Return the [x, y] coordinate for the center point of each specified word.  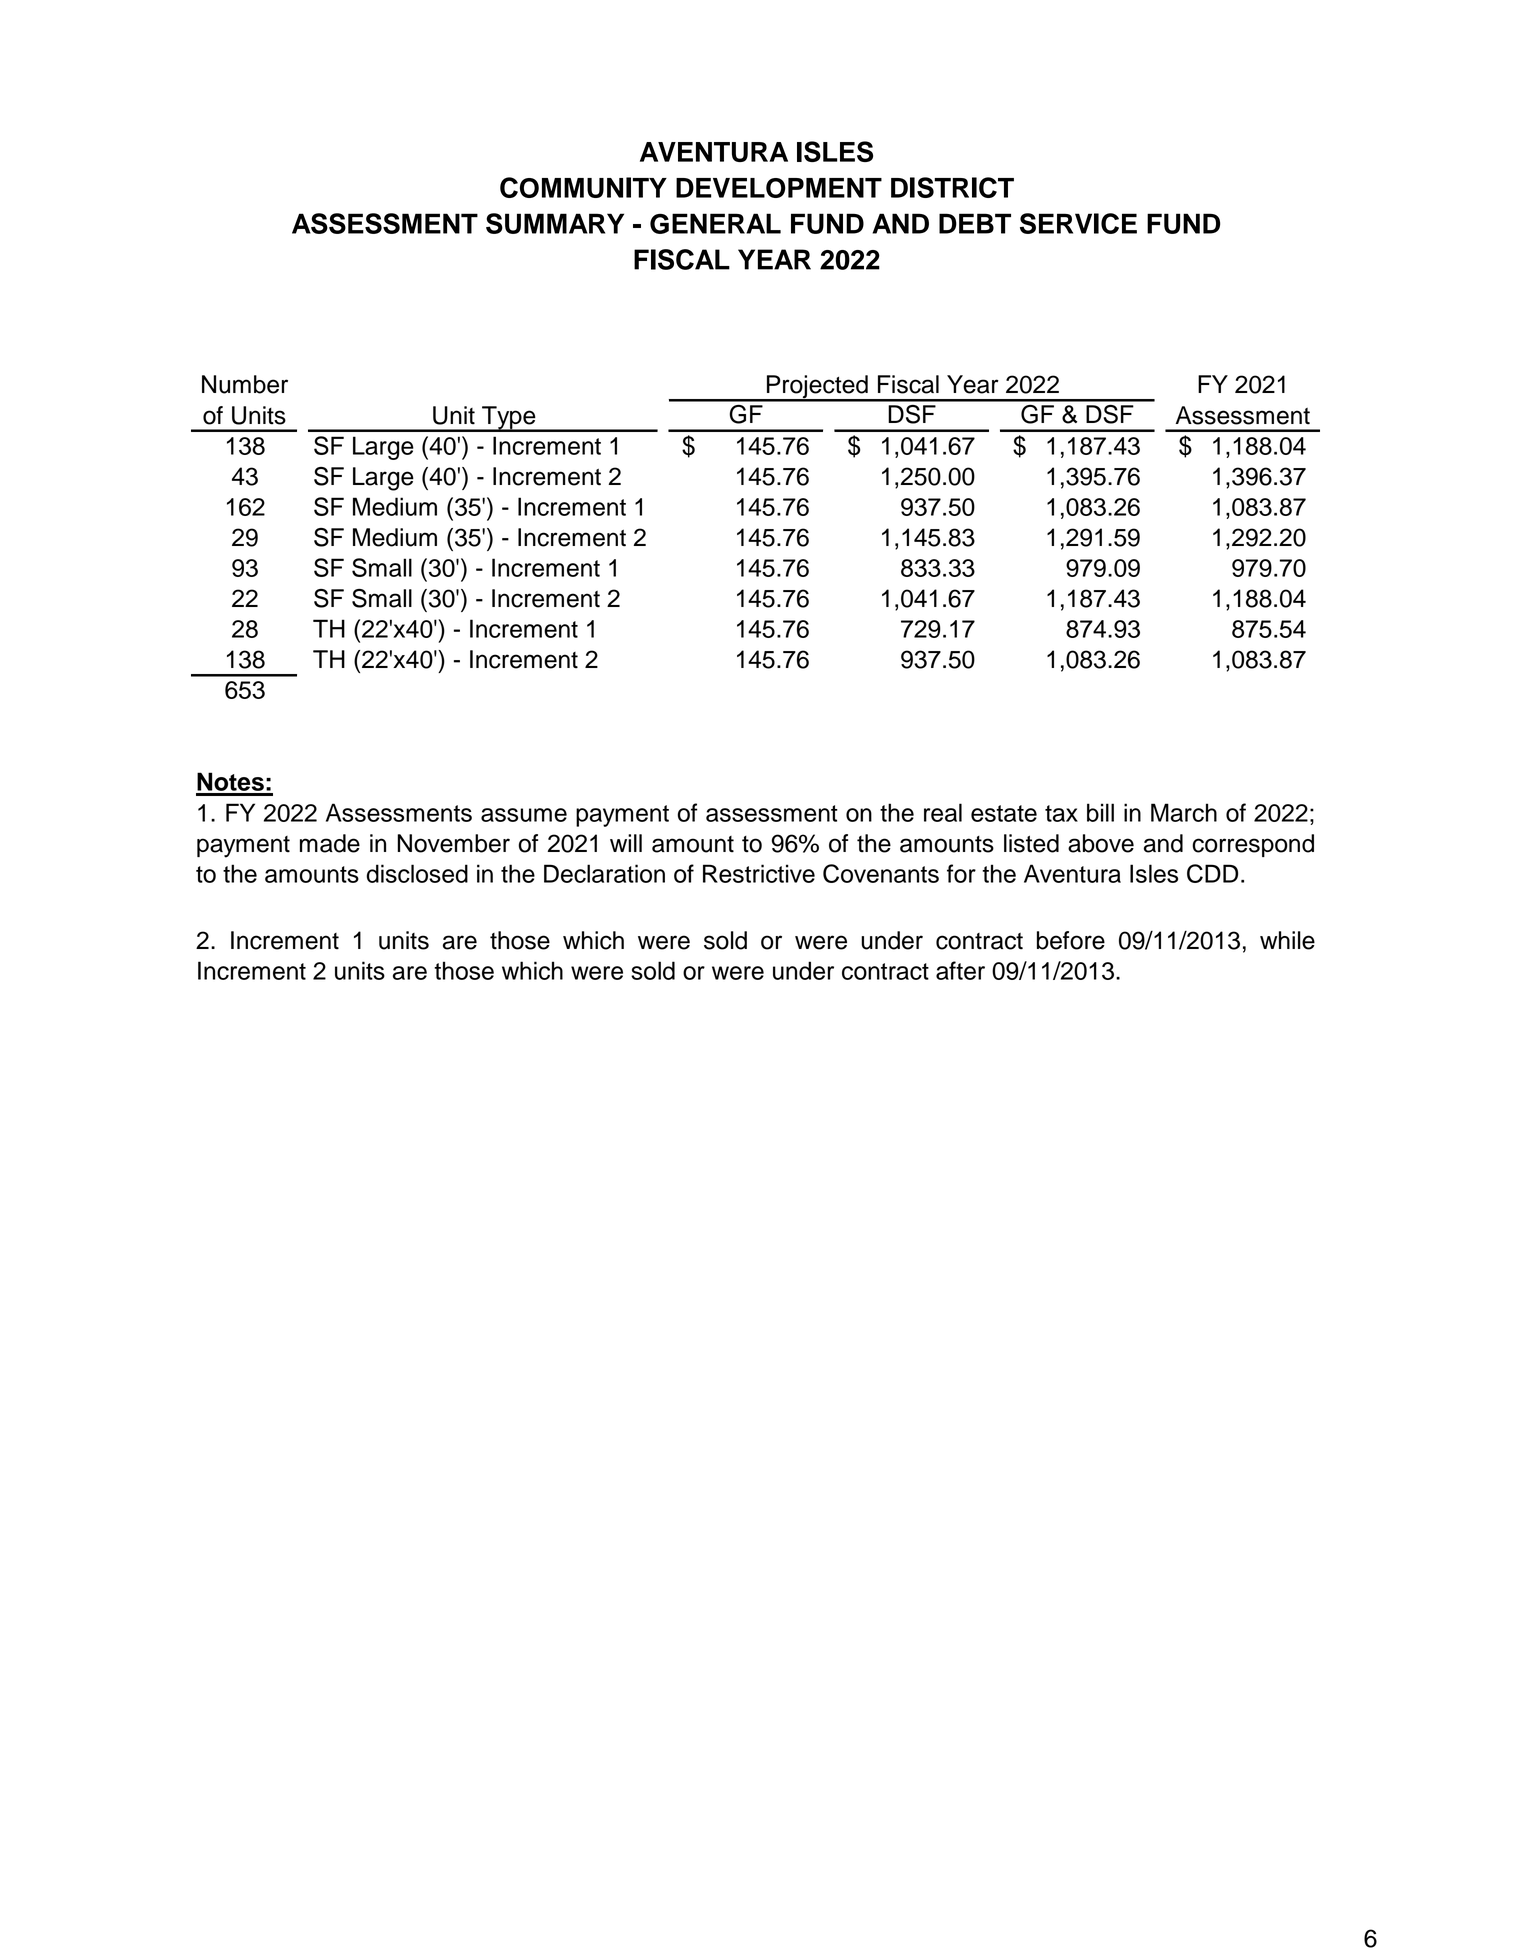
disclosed [417, 873]
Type [509, 418]
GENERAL [715, 223]
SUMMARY [555, 223]
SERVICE [1078, 223]
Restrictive [759, 873]
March [1184, 812]
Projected [817, 388]
